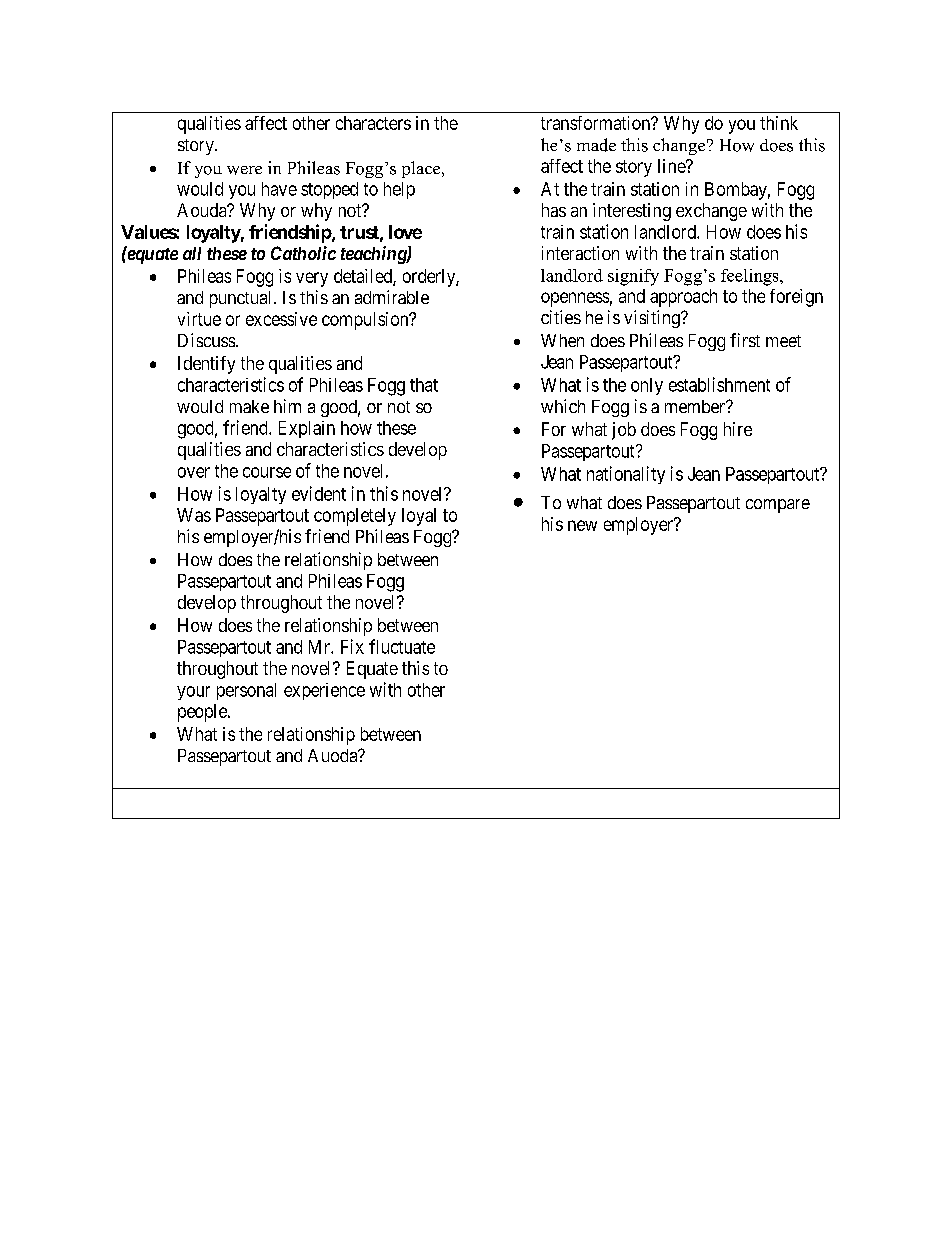 The width and height of the screenshot is (952, 1233). I want to click on make, so click(249, 406).
